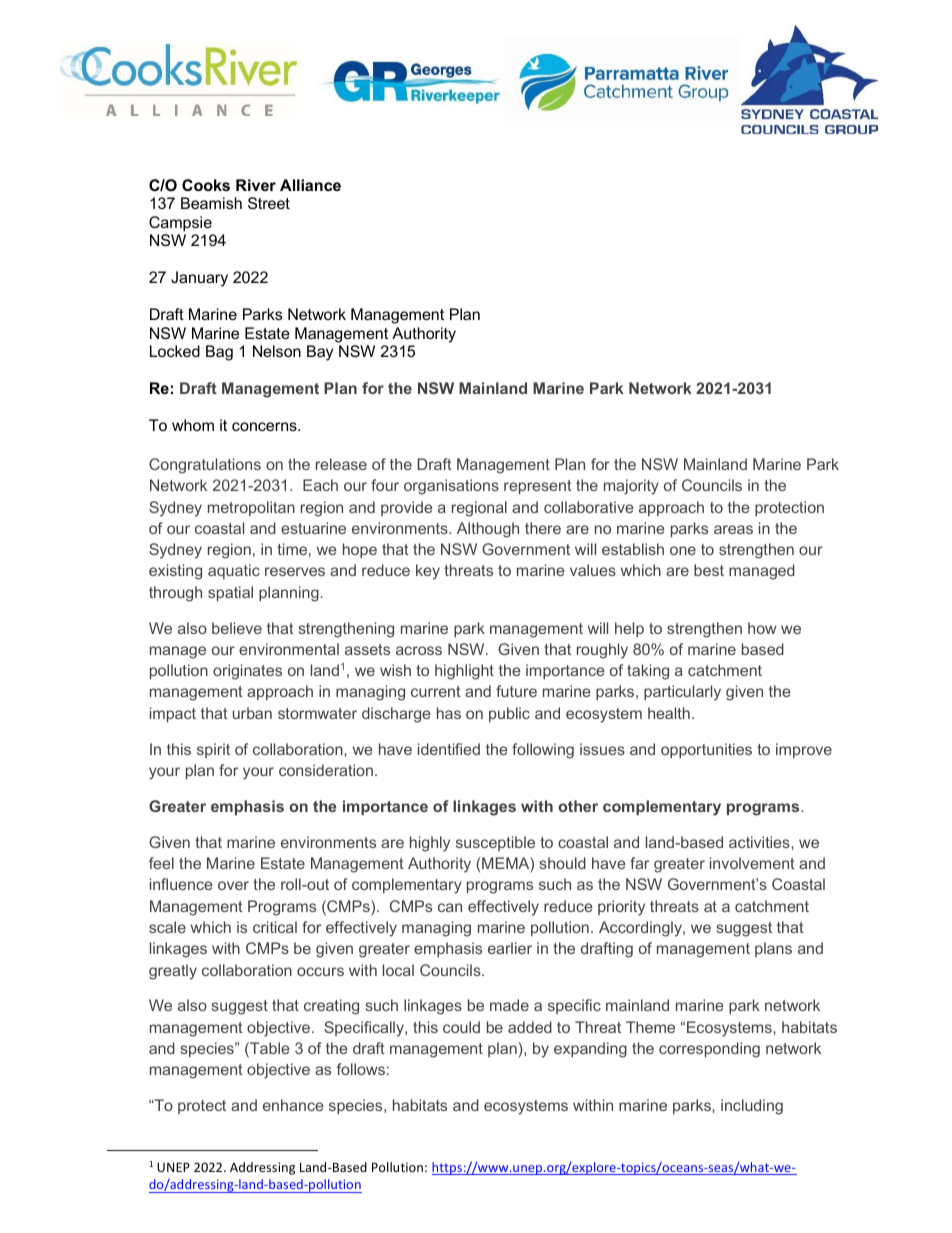  What do you see at coordinates (450, 907) in the page?
I see `can` at bounding box center [450, 907].
